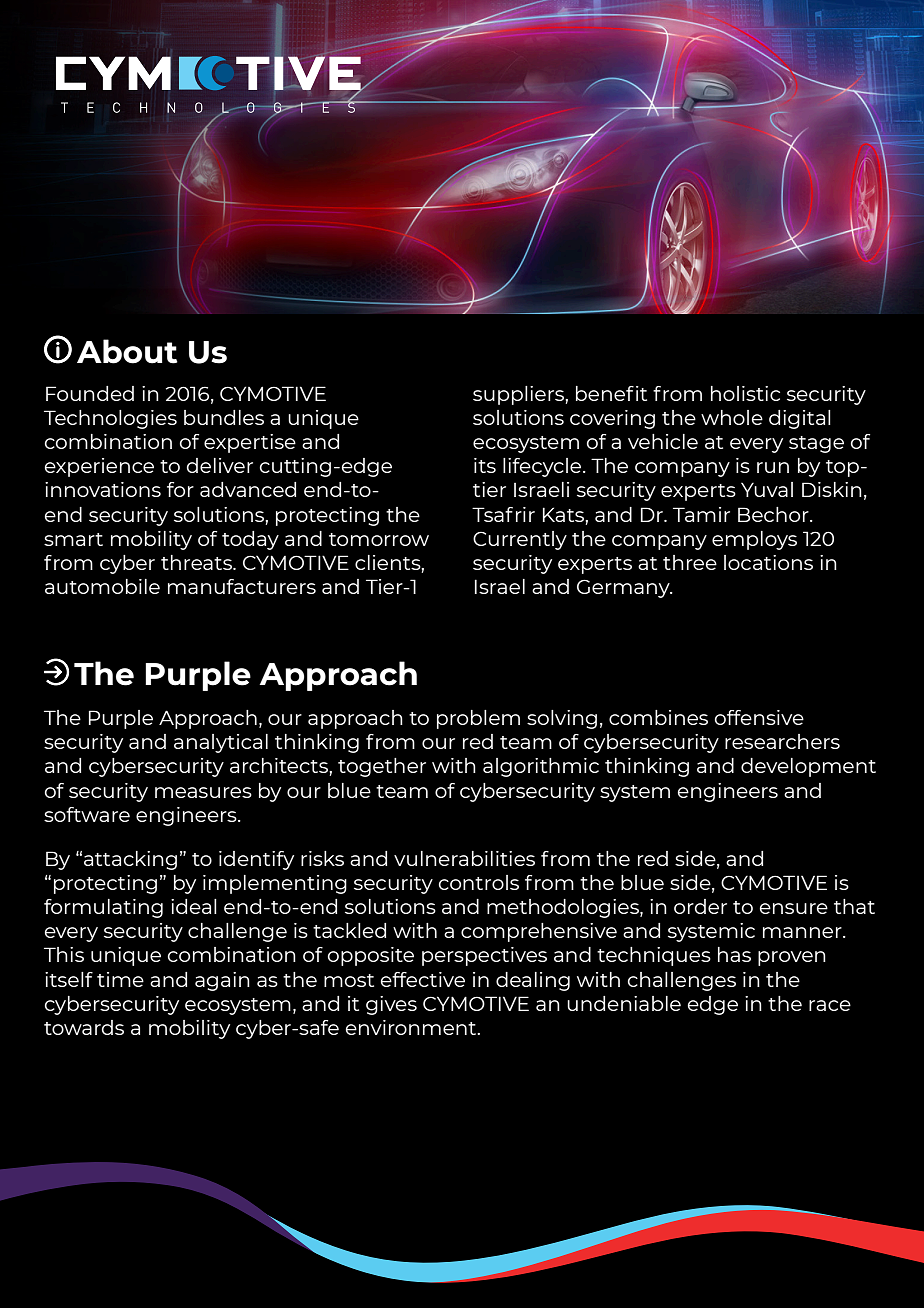  I want to click on holistic, so click(745, 393).
